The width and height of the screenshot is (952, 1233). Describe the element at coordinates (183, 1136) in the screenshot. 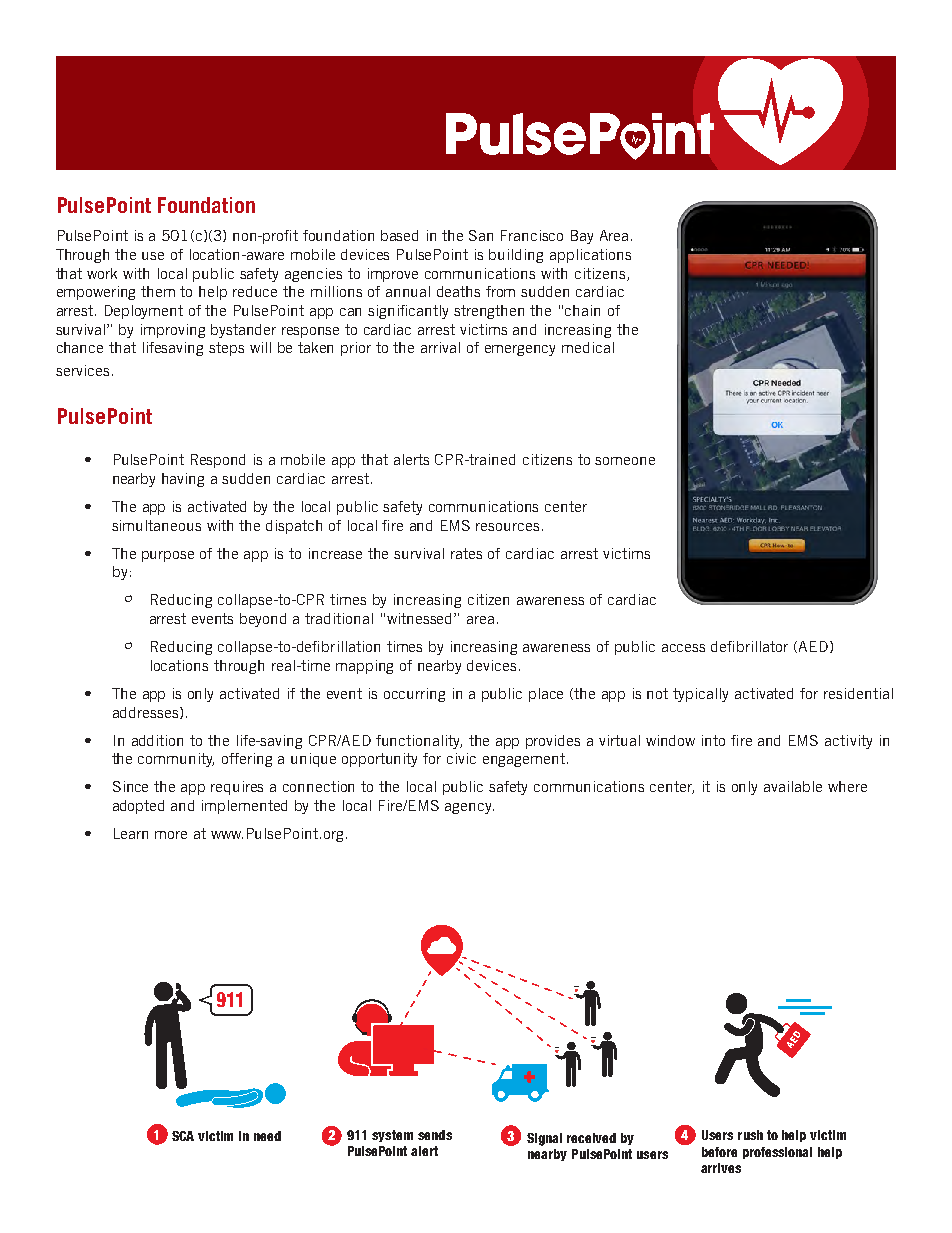

I see `SCA` at that location.
